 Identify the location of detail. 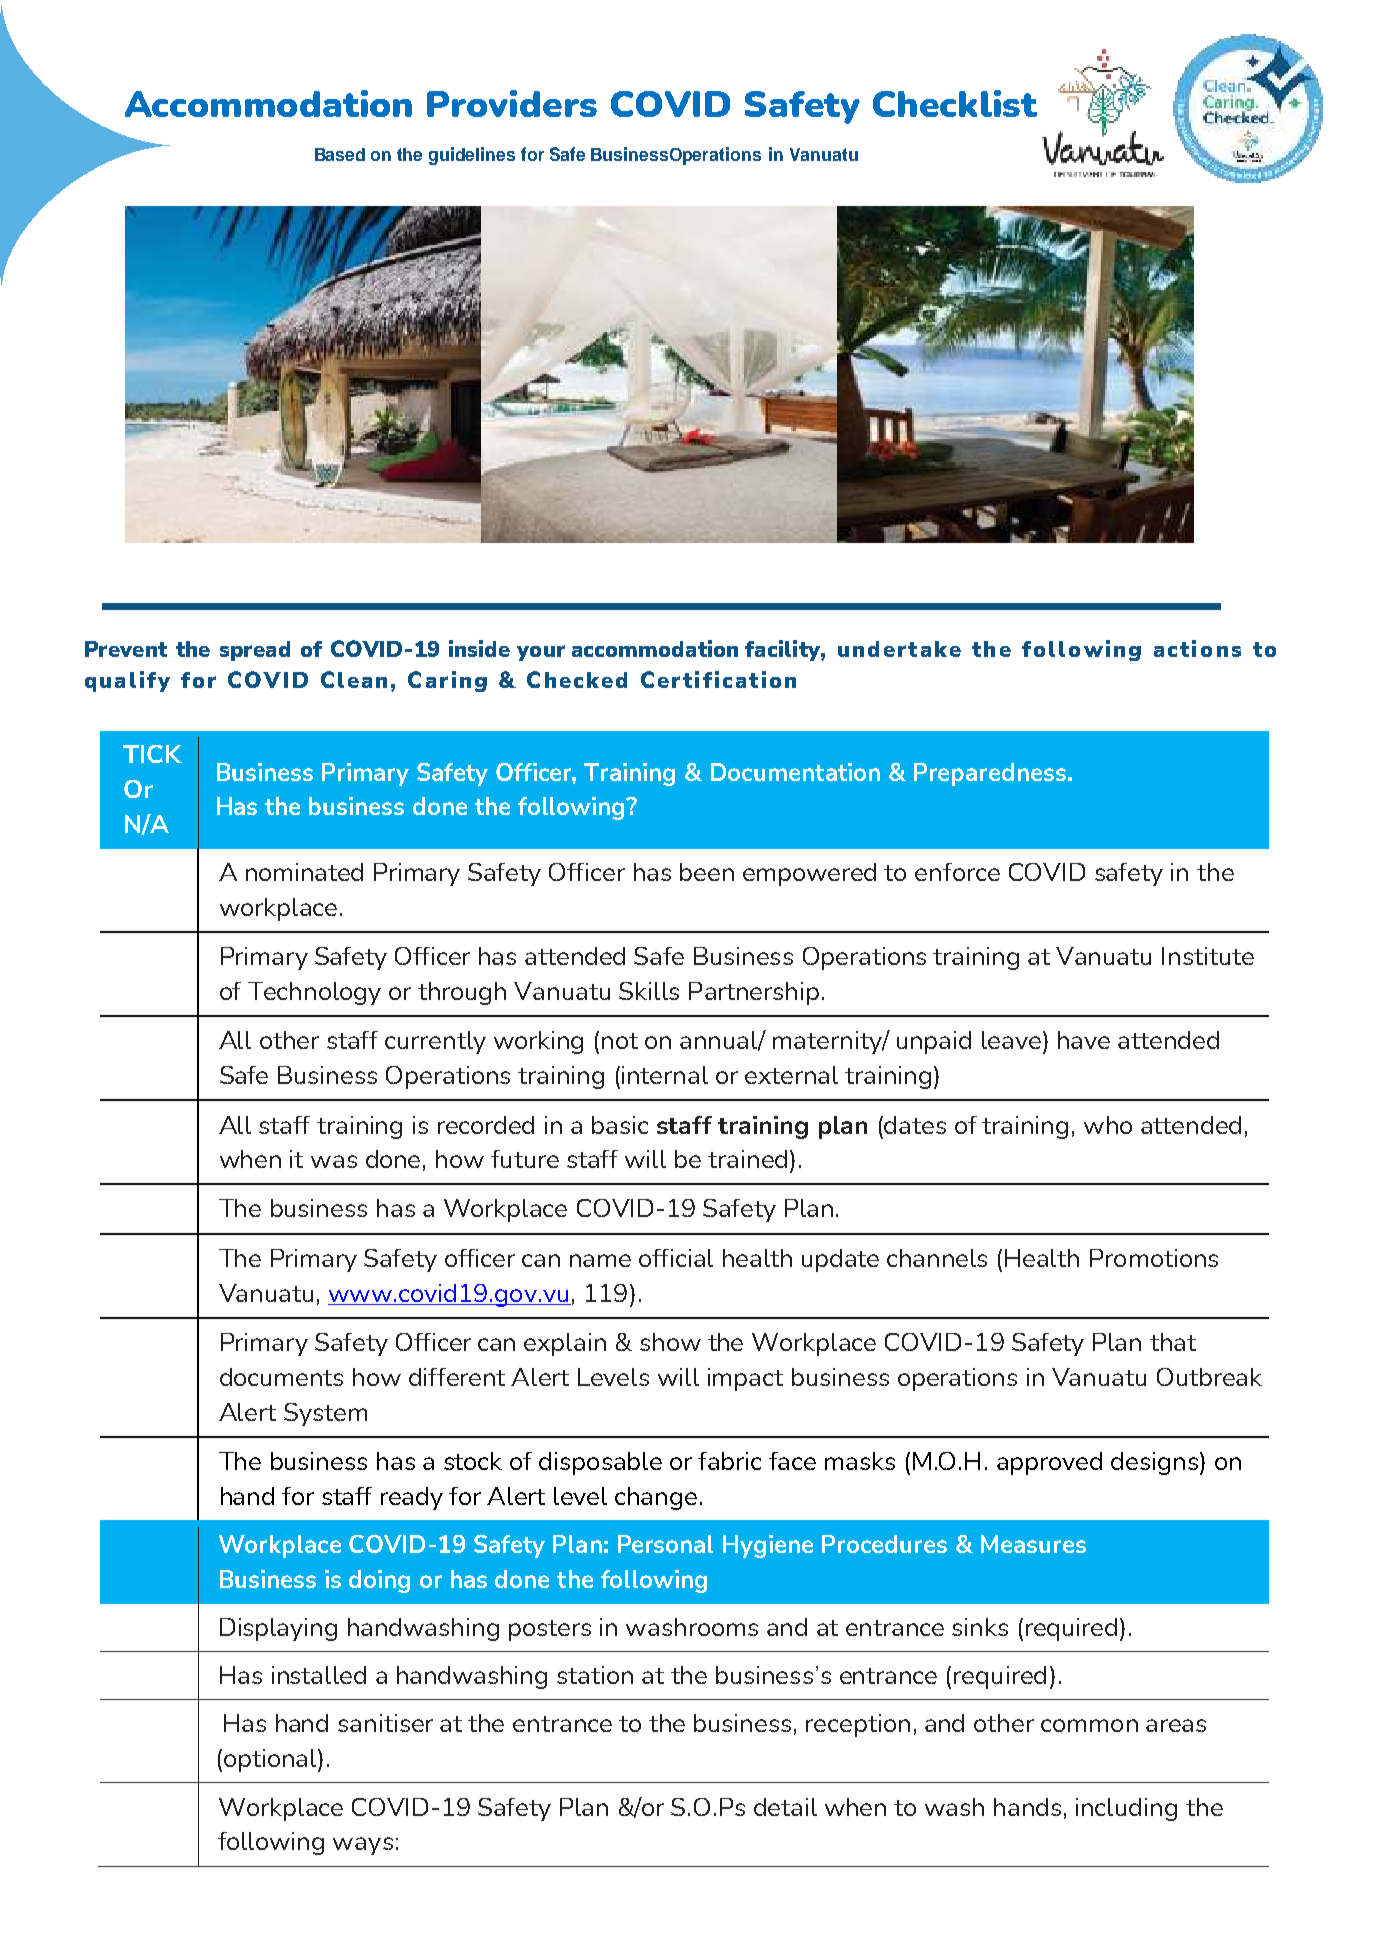
(785, 1807).
